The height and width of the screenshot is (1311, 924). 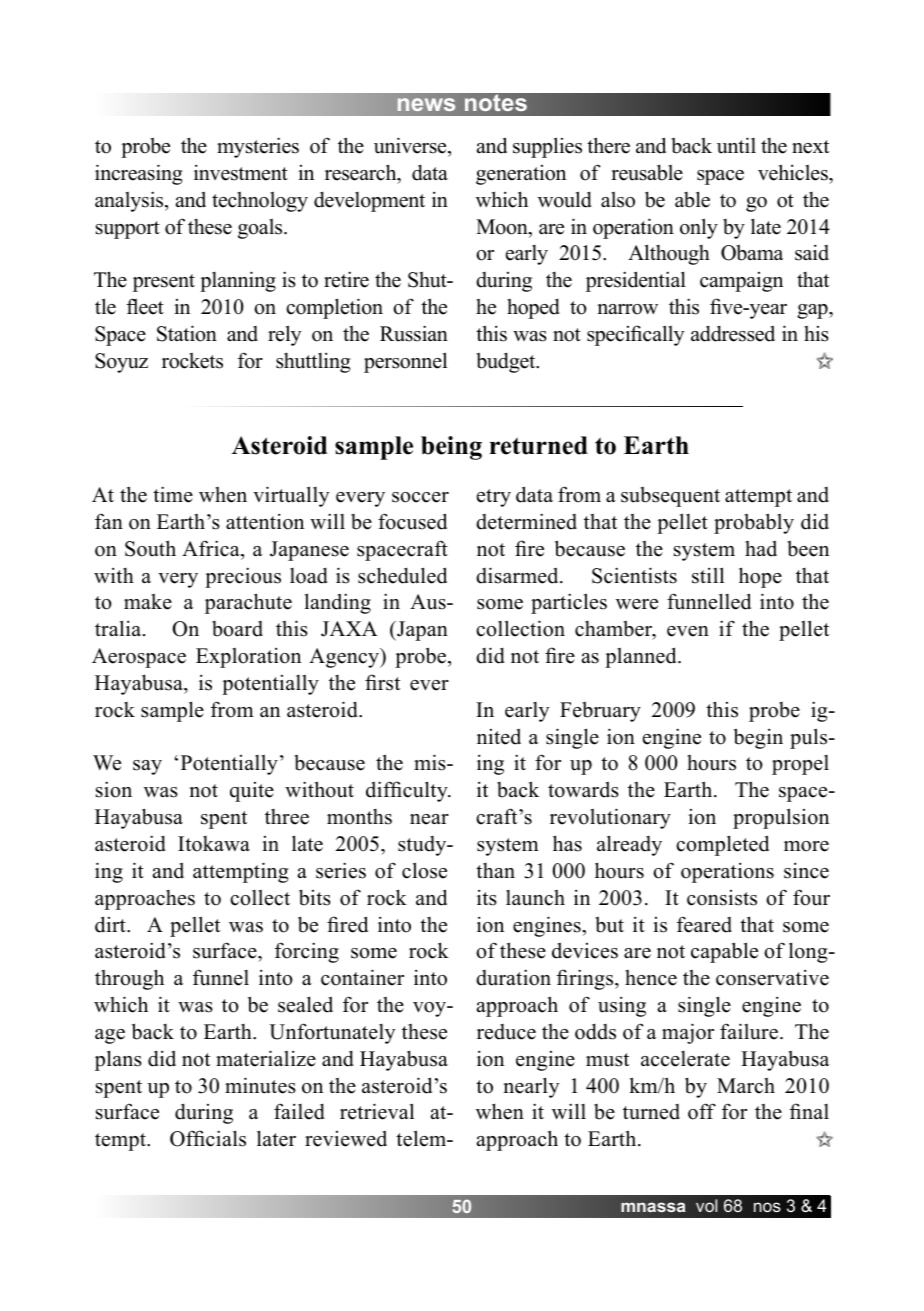 What do you see at coordinates (260, 1085) in the screenshot?
I see `minutes` at bounding box center [260, 1085].
